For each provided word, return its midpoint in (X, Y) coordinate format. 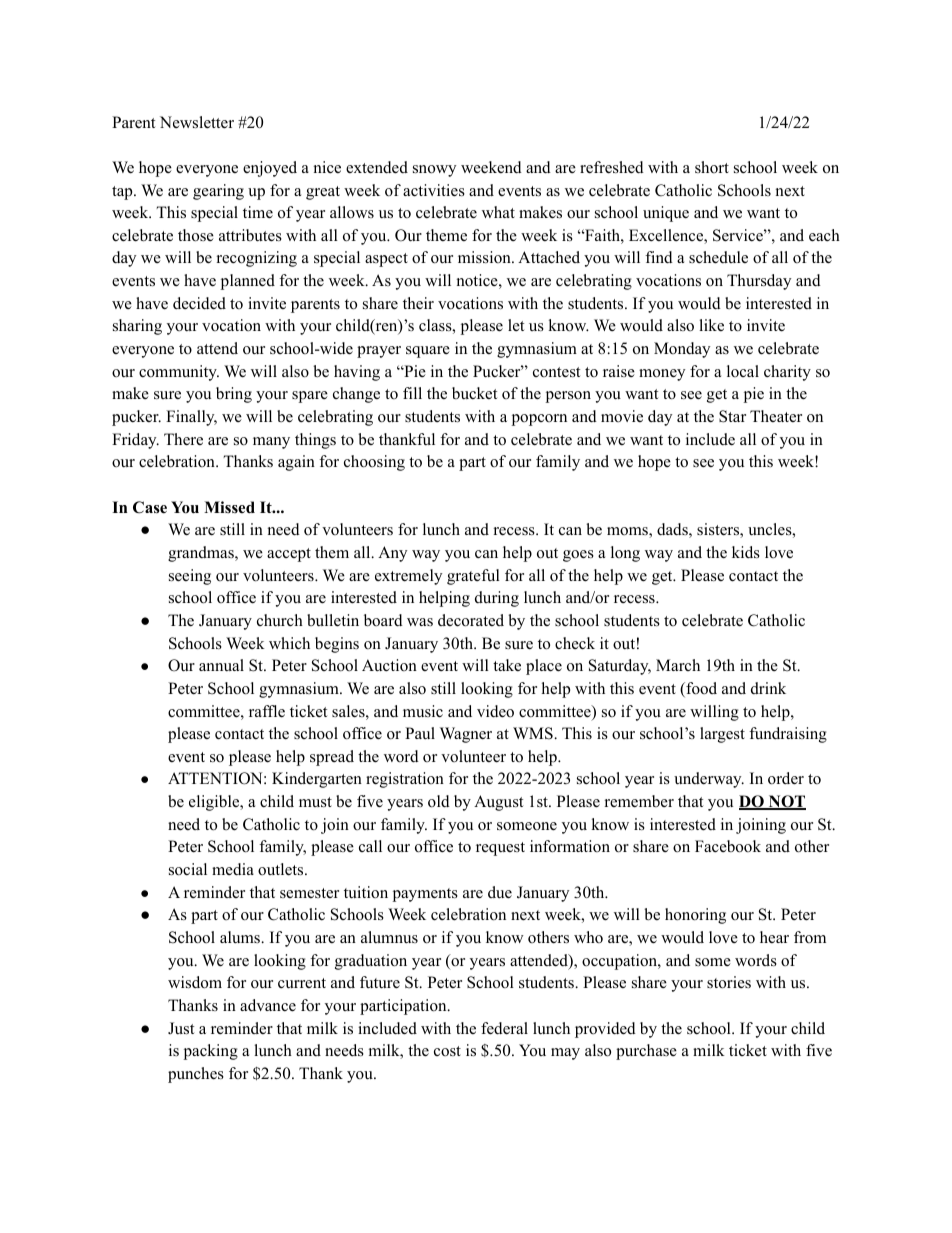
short (712, 167)
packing (211, 1052)
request (500, 849)
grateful (473, 577)
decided (199, 303)
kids (746, 552)
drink (768, 688)
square (428, 352)
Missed (229, 507)
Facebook (728, 846)
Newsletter (197, 122)
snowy (434, 171)
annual (221, 665)
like (711, 325)
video (495, 711)
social (188, 869)
